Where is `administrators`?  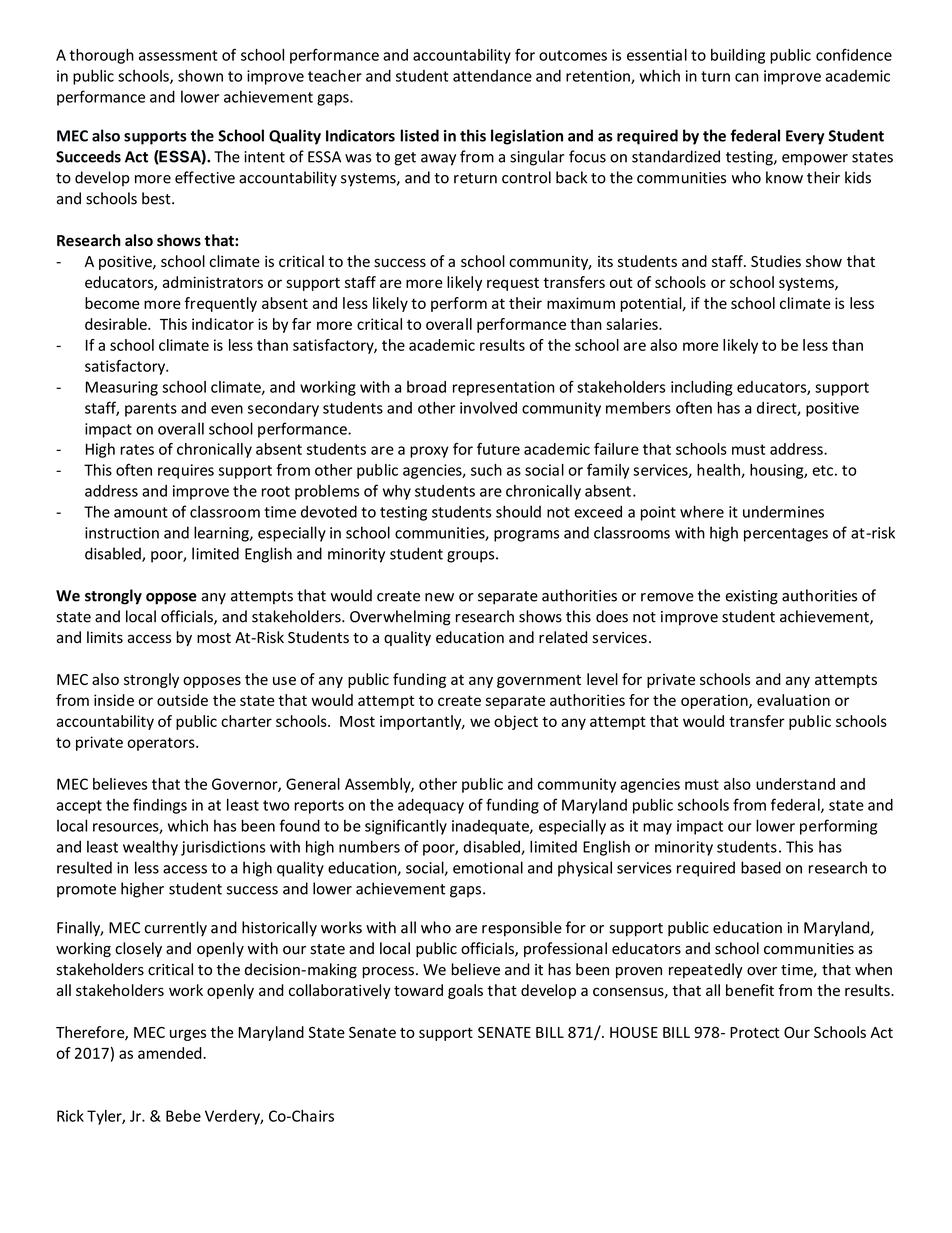
administrators is located at coordinates (213, 282).
